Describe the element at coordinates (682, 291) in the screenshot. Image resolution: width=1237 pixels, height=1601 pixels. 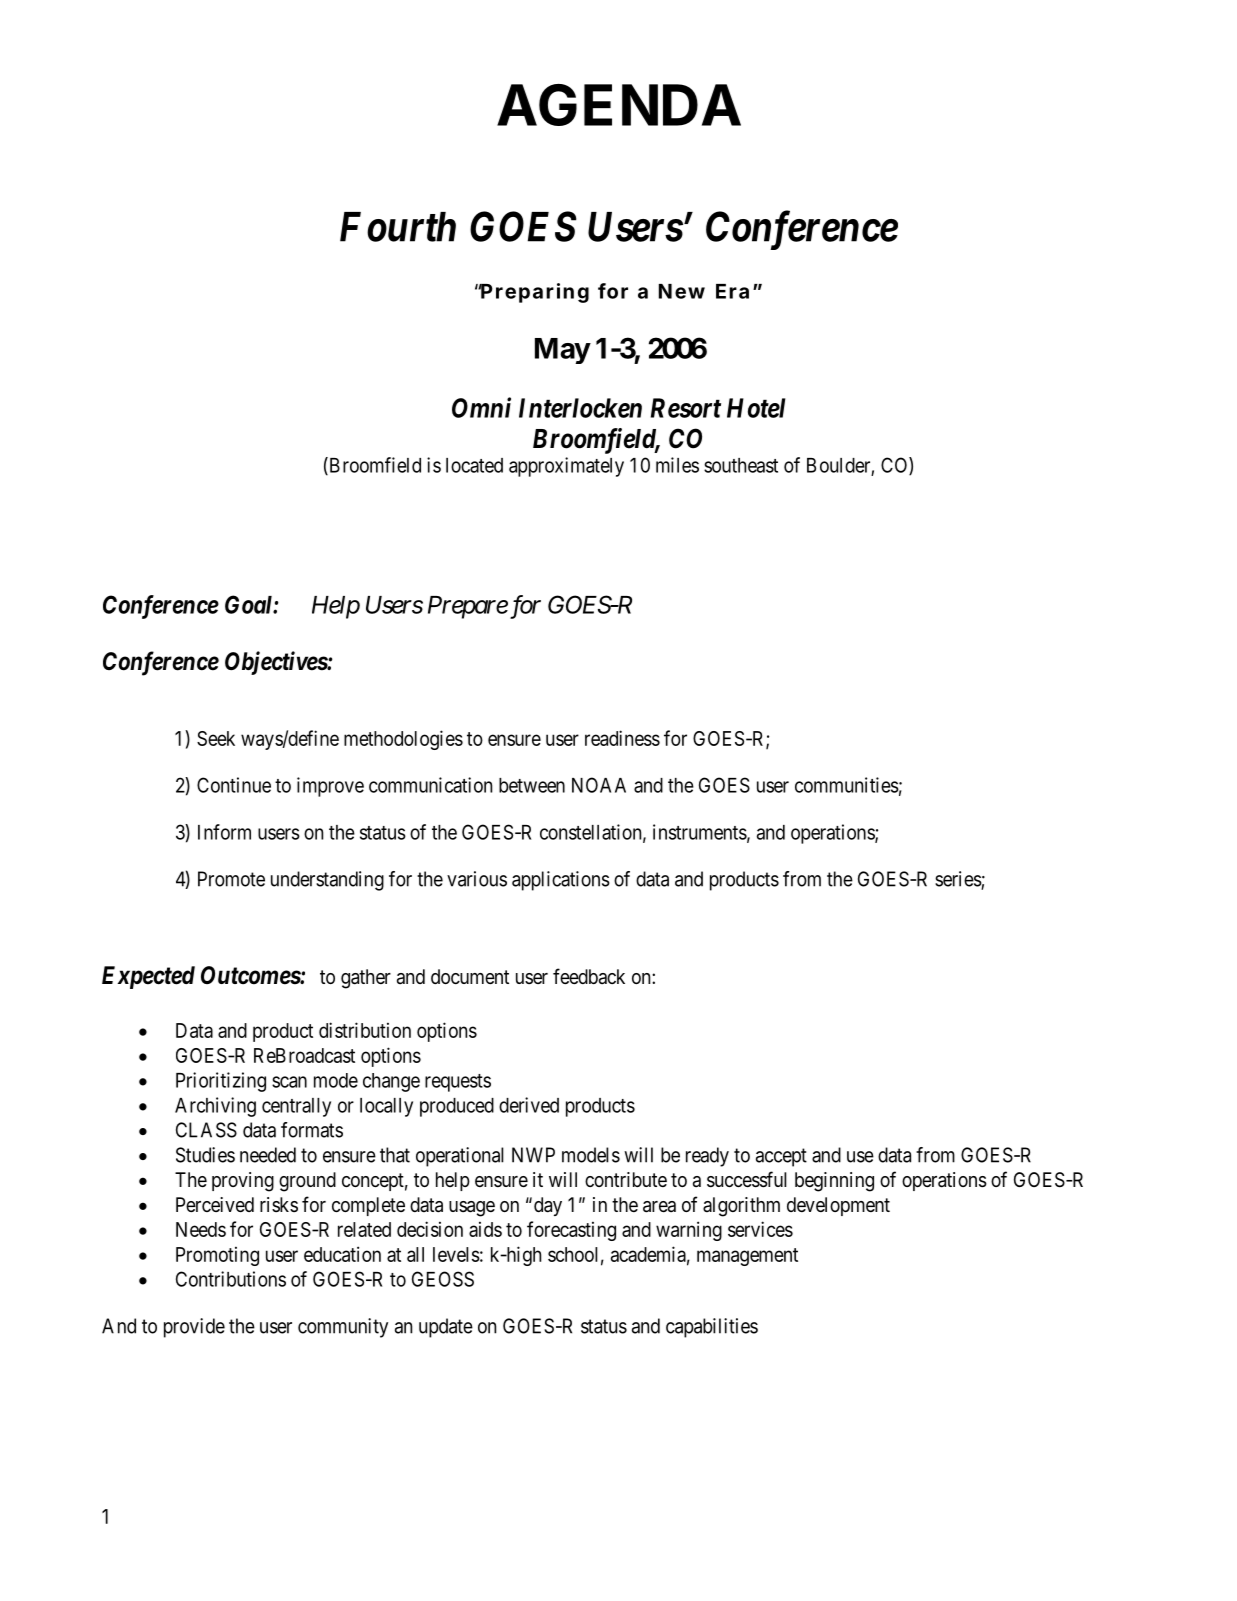
I see `New` at that location.
